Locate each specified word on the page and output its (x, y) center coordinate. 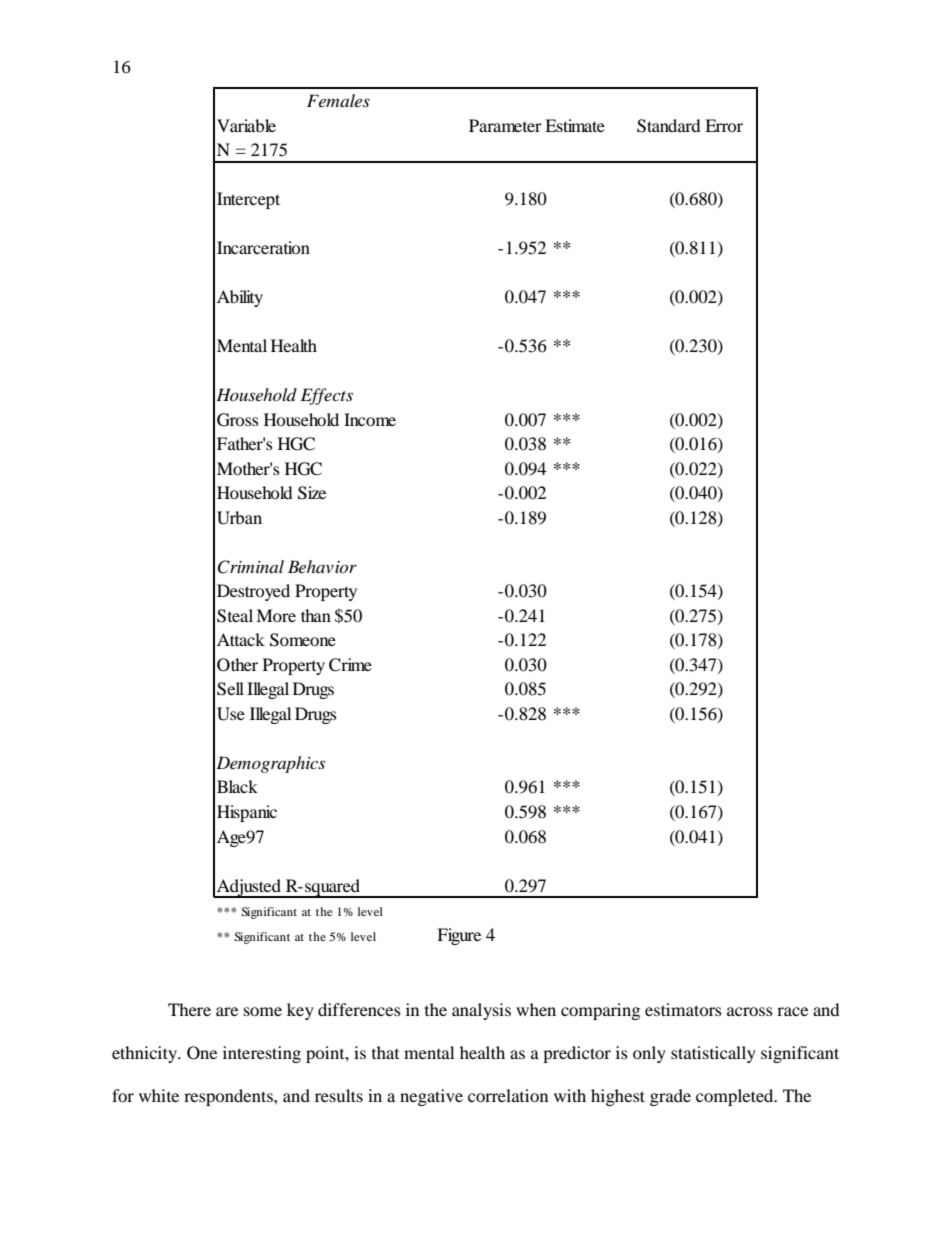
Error (724, 125)
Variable (246, 125)
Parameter (505, 125)
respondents (229, 1097)
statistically (713, 1054)
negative (431, 1097)
